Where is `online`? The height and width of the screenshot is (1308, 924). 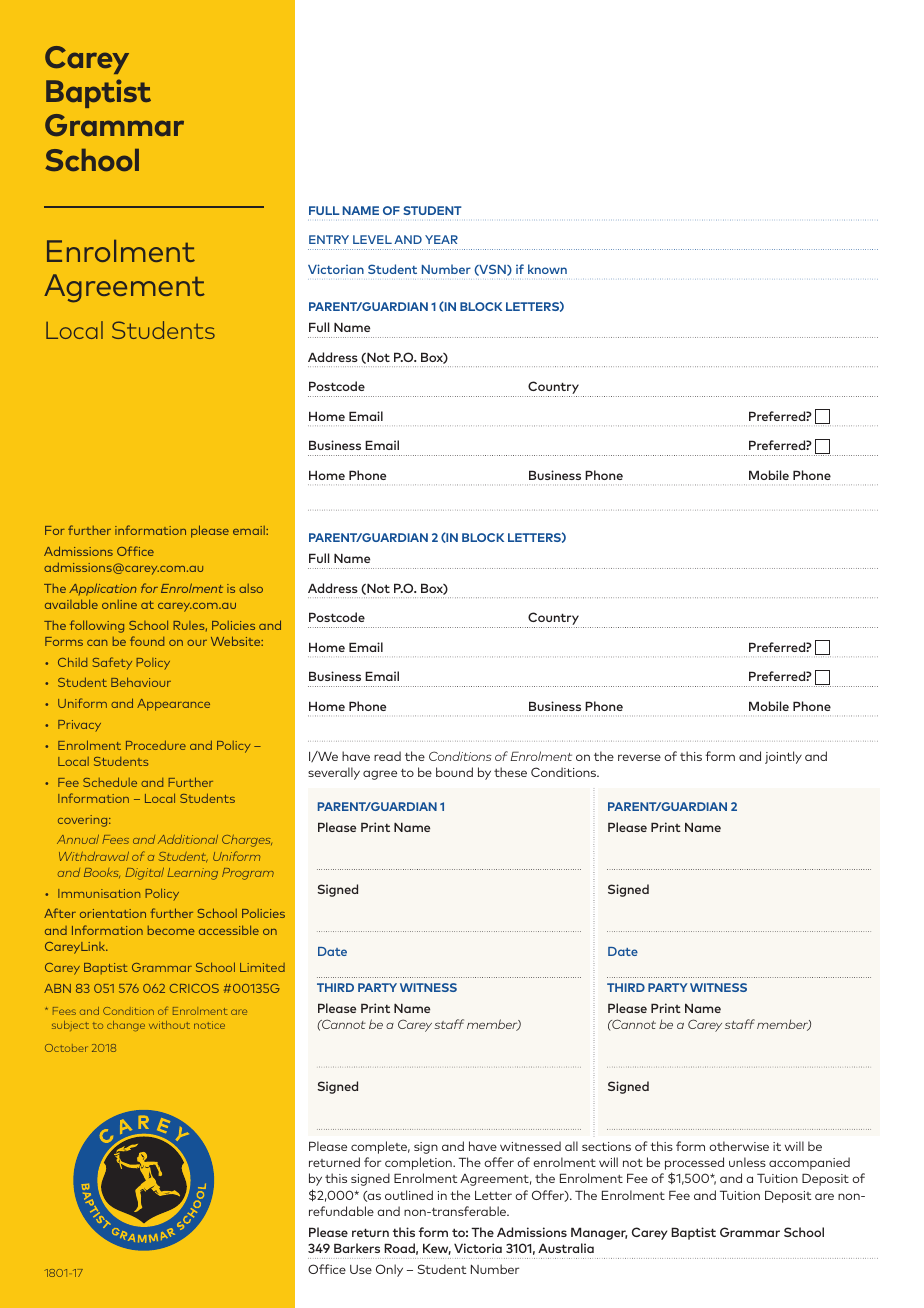
online is located at coordinates (119, 604).
